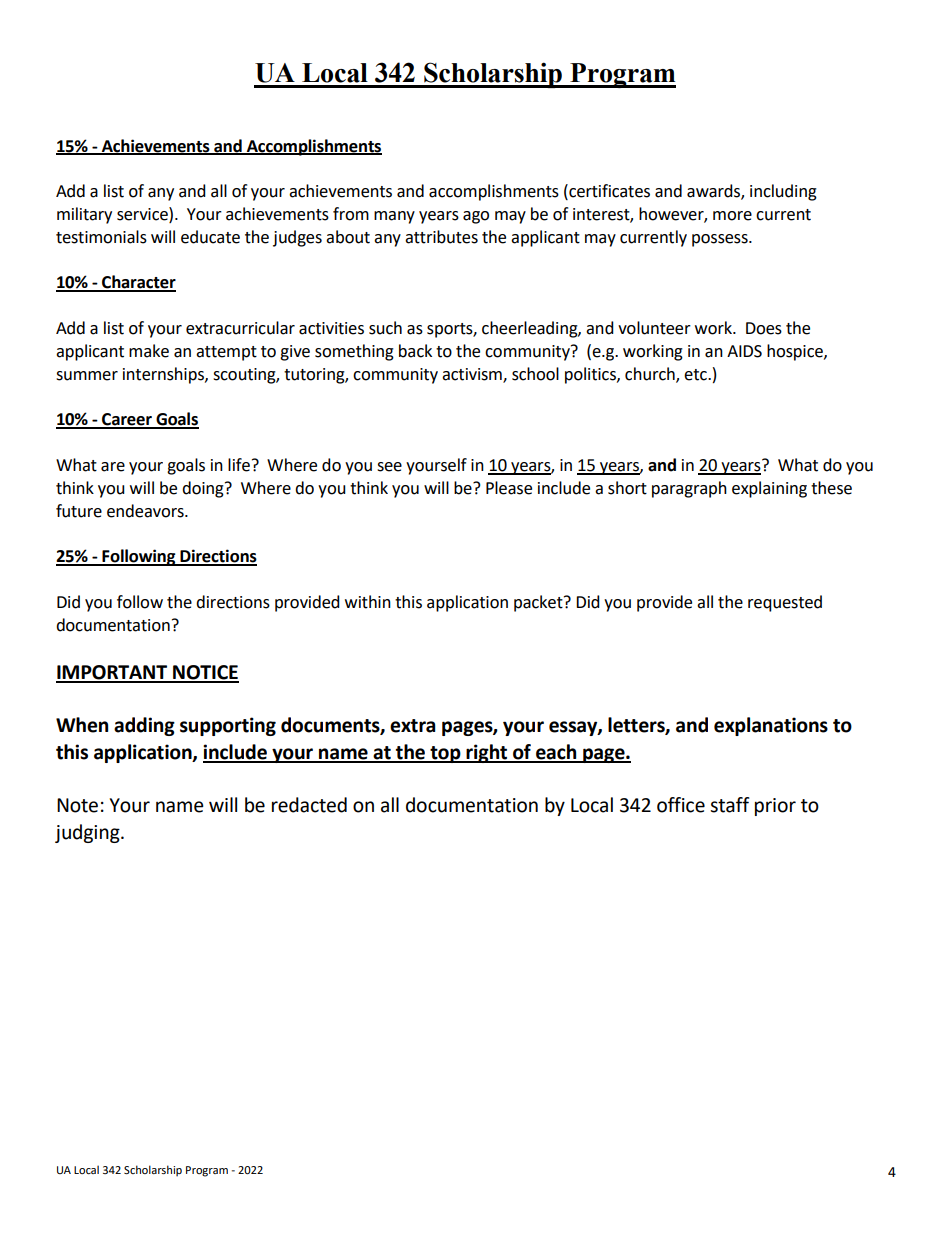  I want to click on endeavors, so click(146, 511).
